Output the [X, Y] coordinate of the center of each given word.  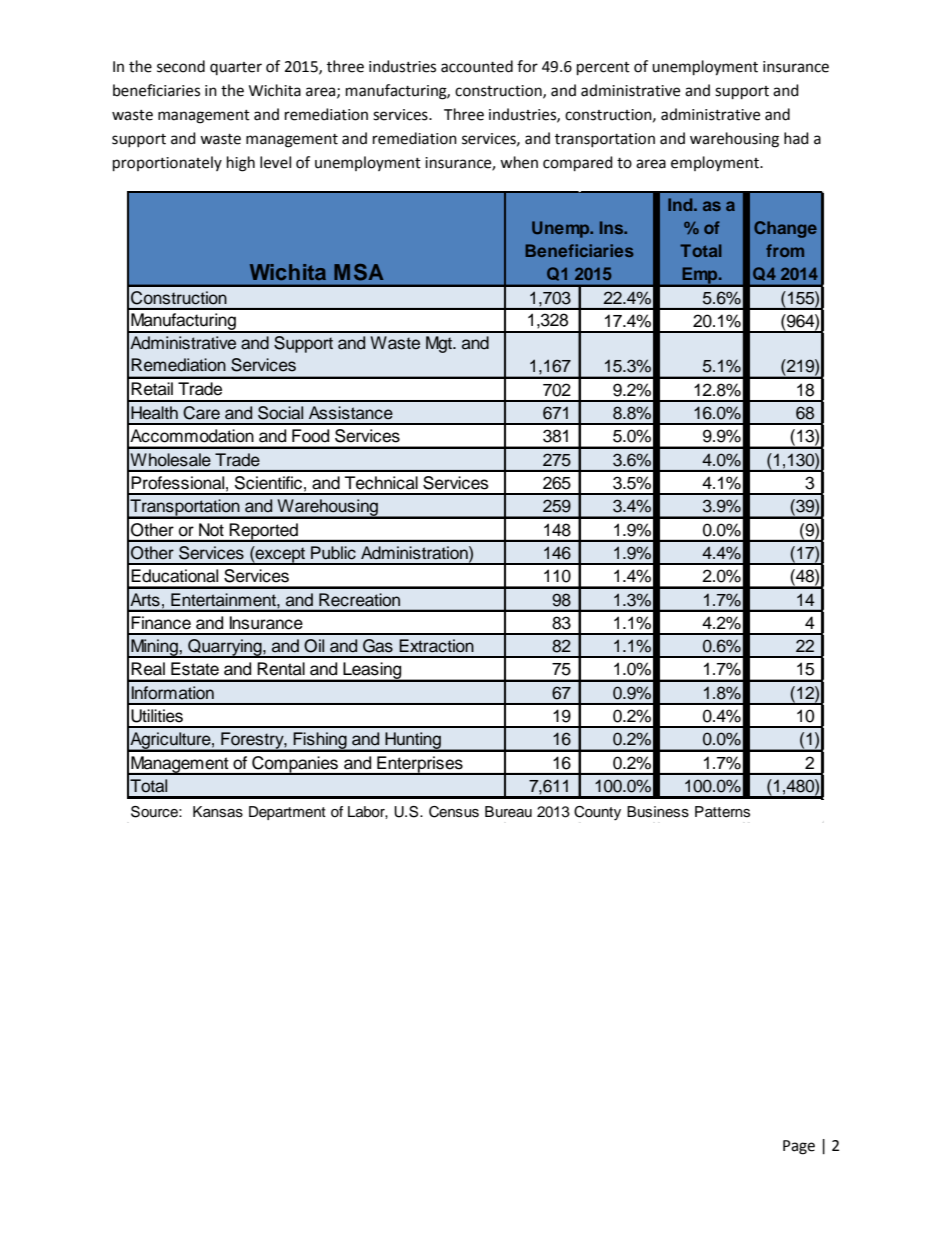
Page [799, 1147]
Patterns [722, 812]
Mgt [440, 344]
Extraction [436, 646]
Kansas [218, 812]
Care [201, 413]
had [796, 138]
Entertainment [224, 600]
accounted [477, 66]
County [597, 813]
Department [287, 813]
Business [658, 812]
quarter [236, 68]
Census [454, 812]
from [785, 250]
